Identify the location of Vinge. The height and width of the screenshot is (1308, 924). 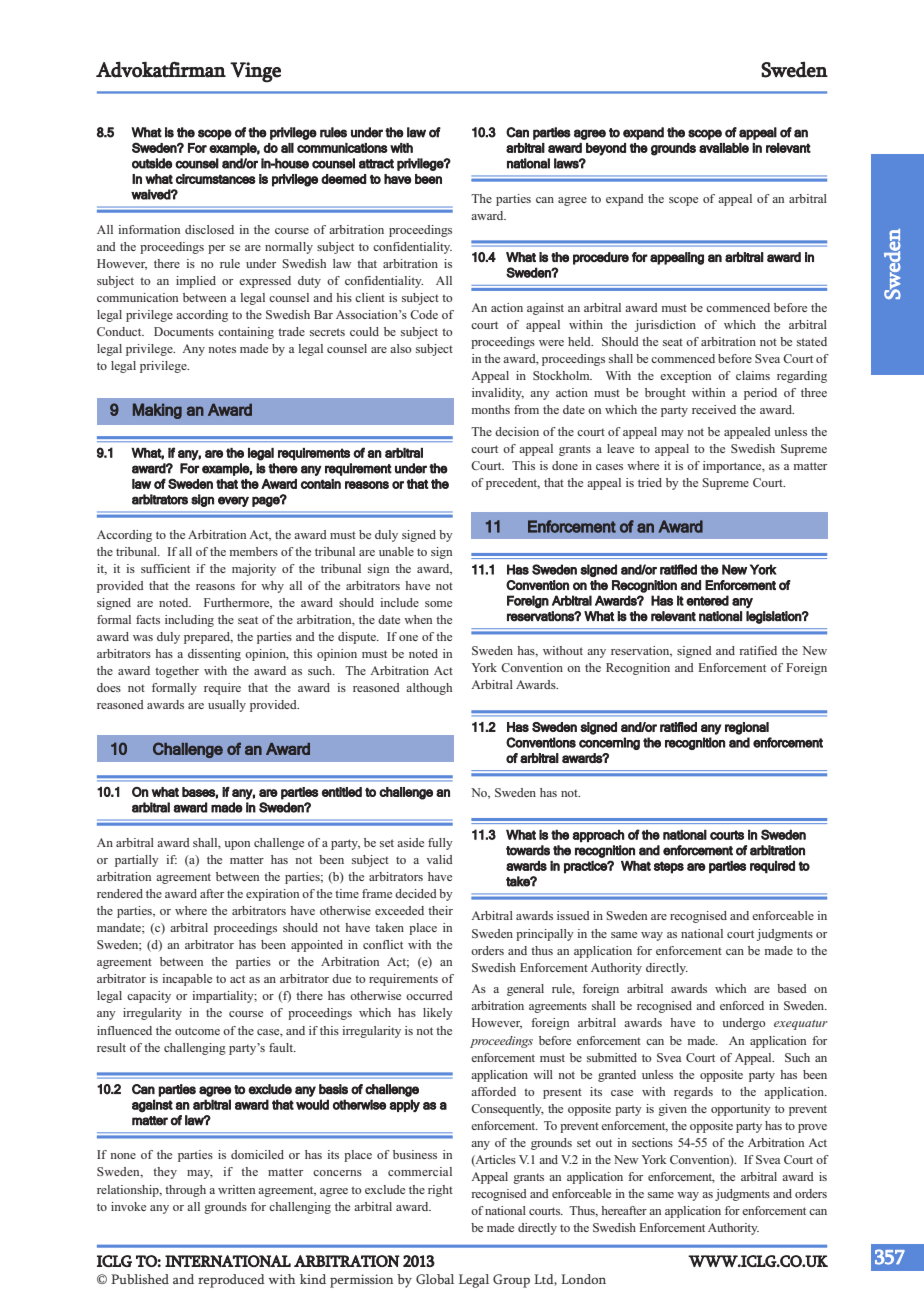
(255, 72).
